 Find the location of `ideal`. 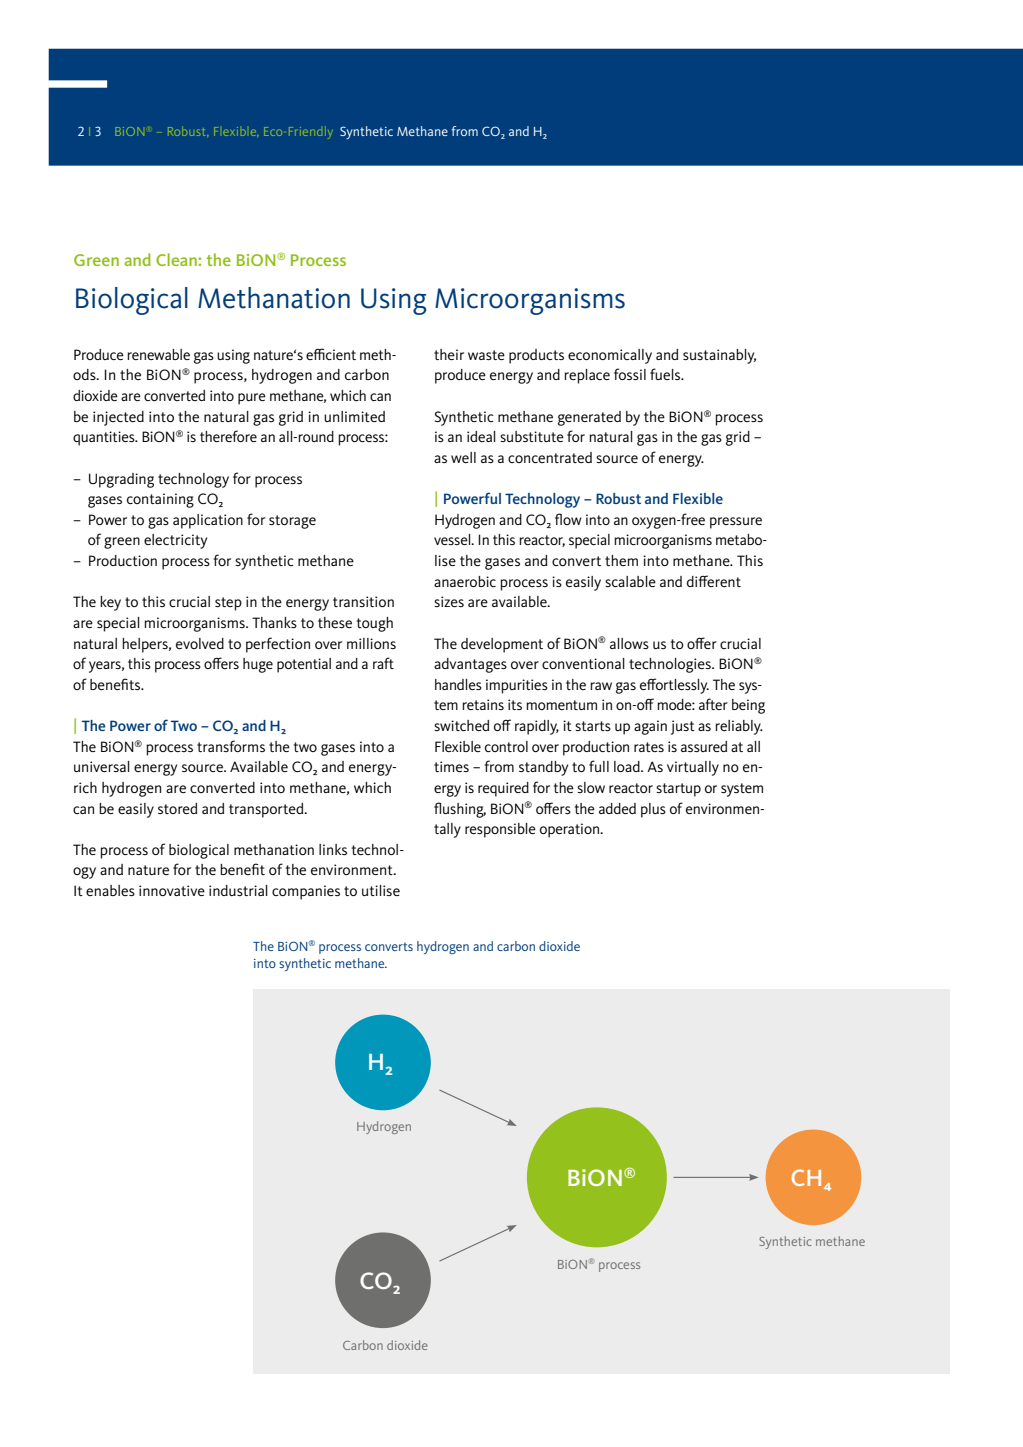

ideal is located at coordinates (481, 436).
